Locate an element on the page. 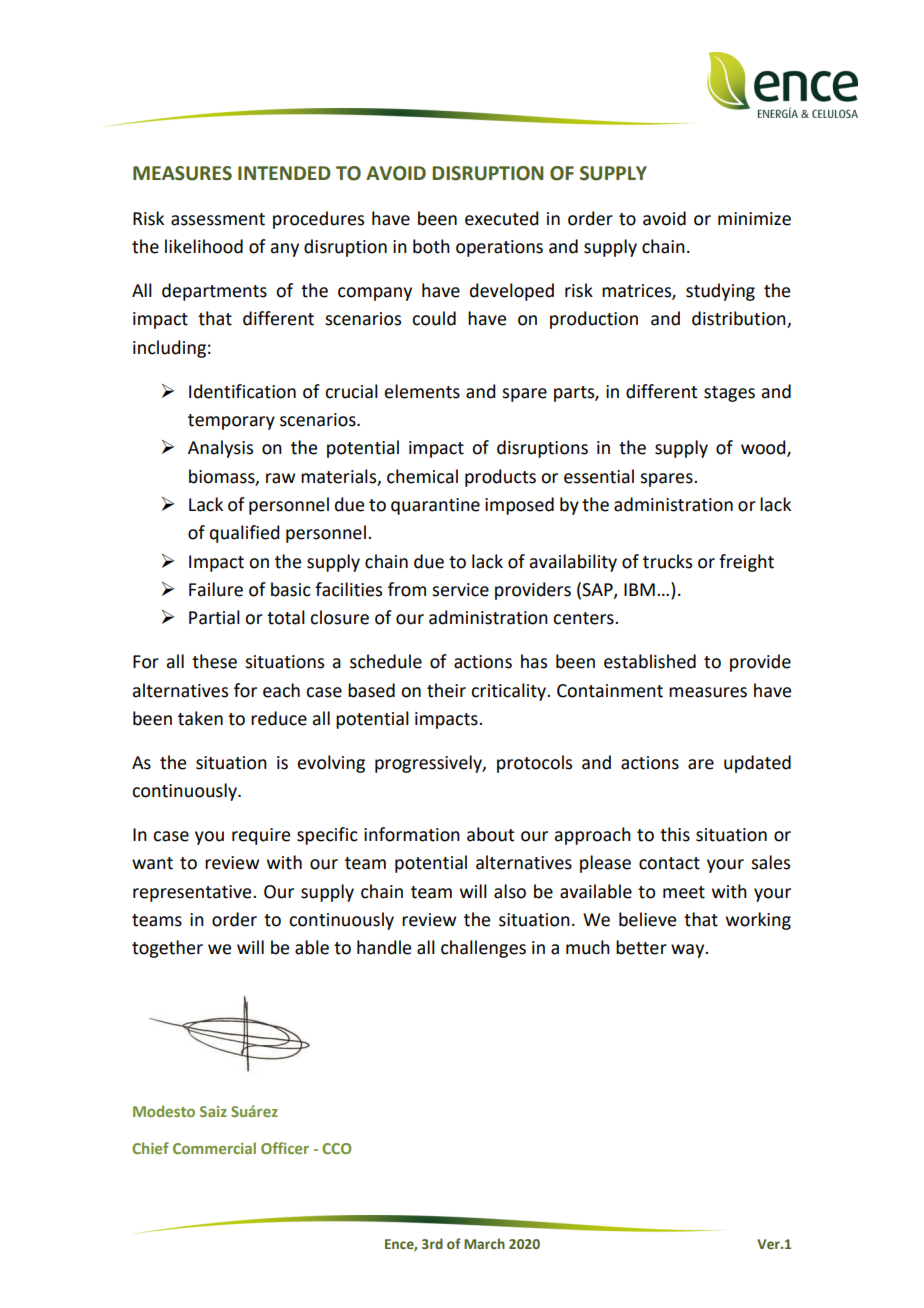  wood is located at coordinates (764, 448).
